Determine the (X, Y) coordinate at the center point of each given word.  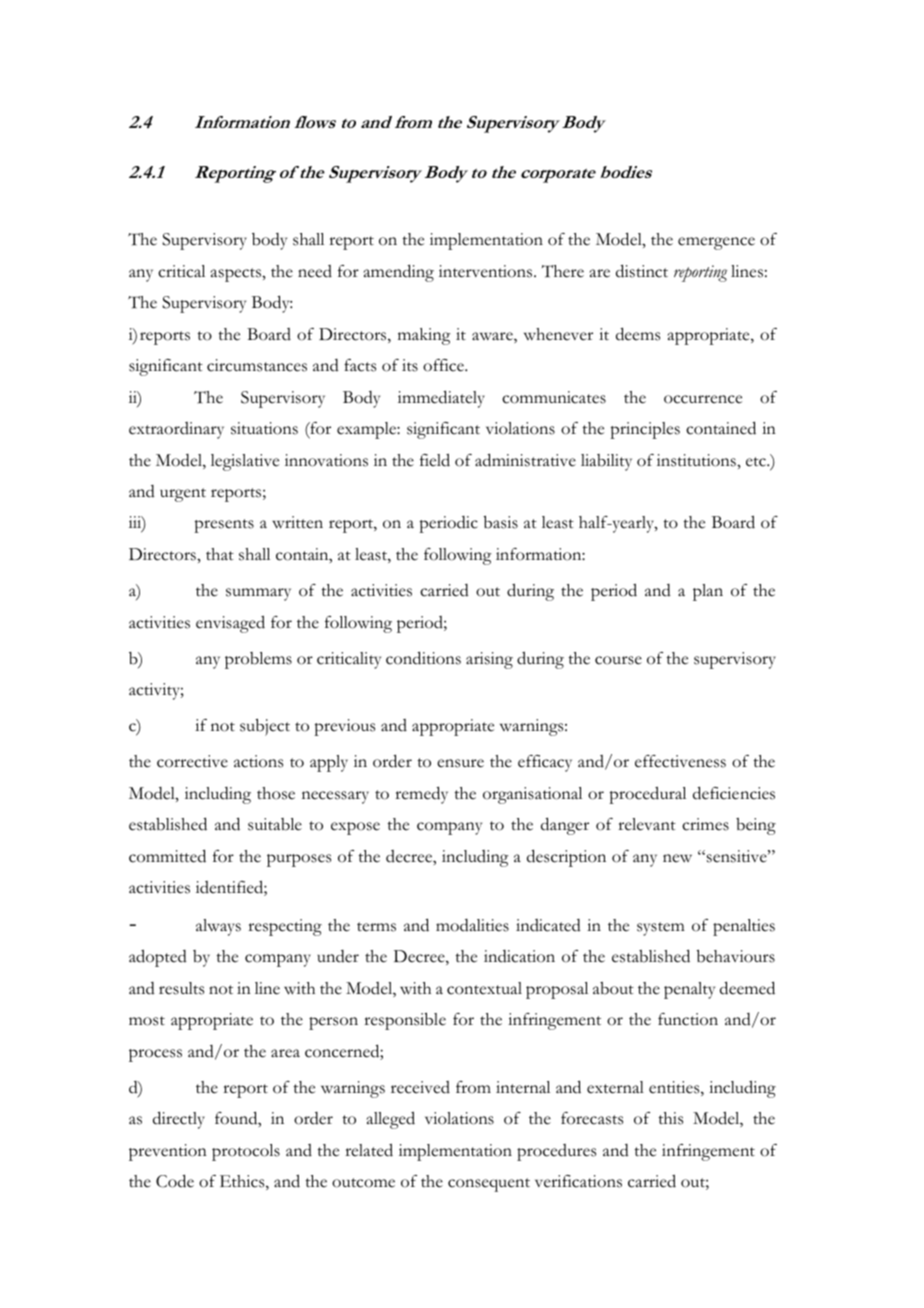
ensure (460, 763)
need (315, 271)
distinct (642, 271)
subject (265, 727)
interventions (487, 271)
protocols (246, 1152)
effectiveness (680, 761)
